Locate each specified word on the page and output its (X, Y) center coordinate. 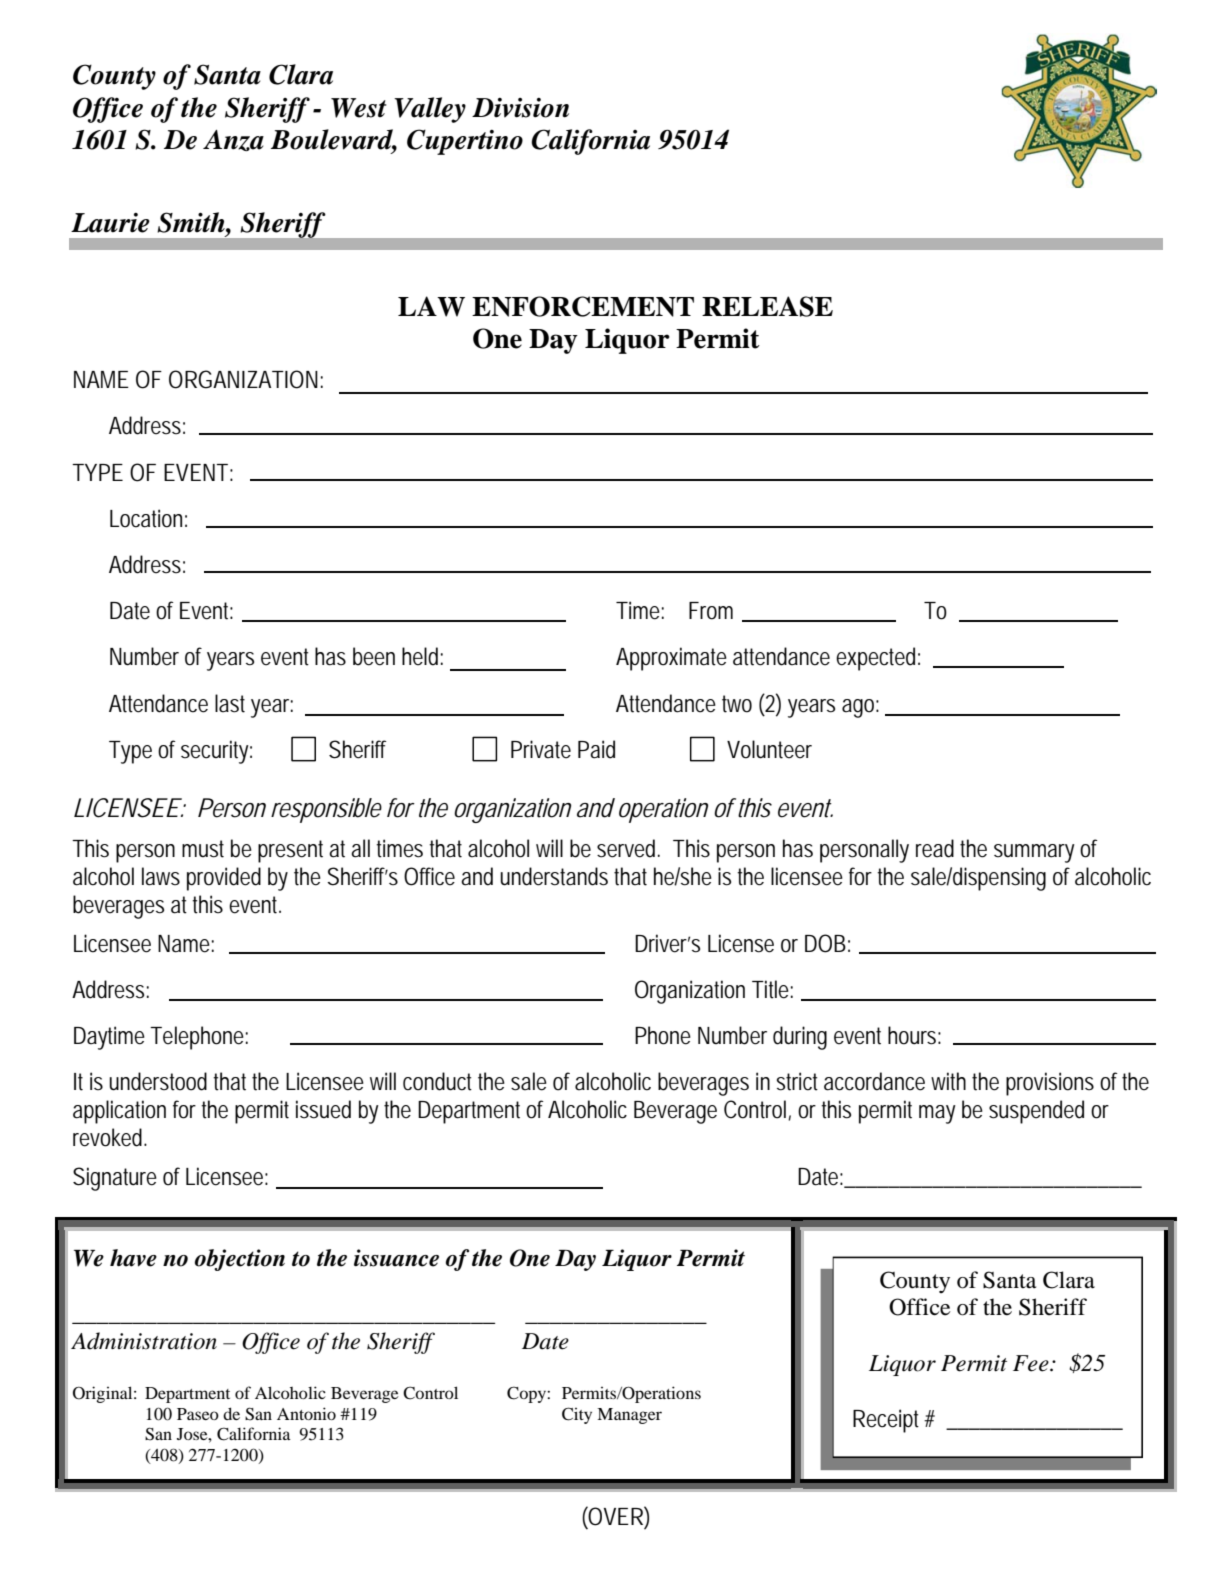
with (948, 1081)
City (577, 1415)
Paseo (198, 1414)
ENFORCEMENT (583, 306)
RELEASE (767, 306)
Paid (596, 749)
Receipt (886, 1421)
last (230, 703)
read (935, 848)
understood (158, 1081)
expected (875, 659)
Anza (233, 140)
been (374, 656)
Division (520, 108)
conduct (437, 1081)
